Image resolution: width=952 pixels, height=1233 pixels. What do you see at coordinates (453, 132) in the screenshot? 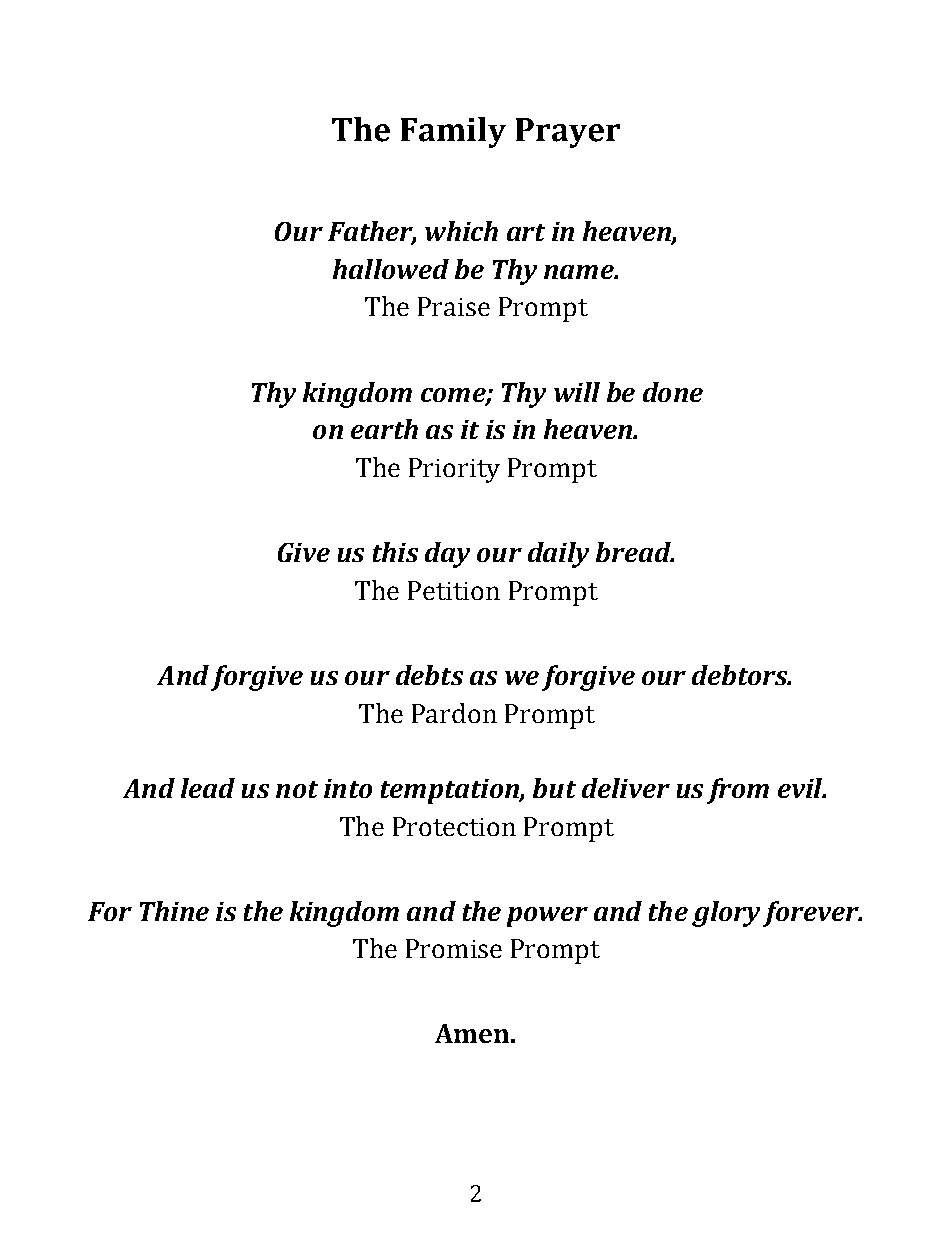
I see `Family` at bounding box center [453, 132].
